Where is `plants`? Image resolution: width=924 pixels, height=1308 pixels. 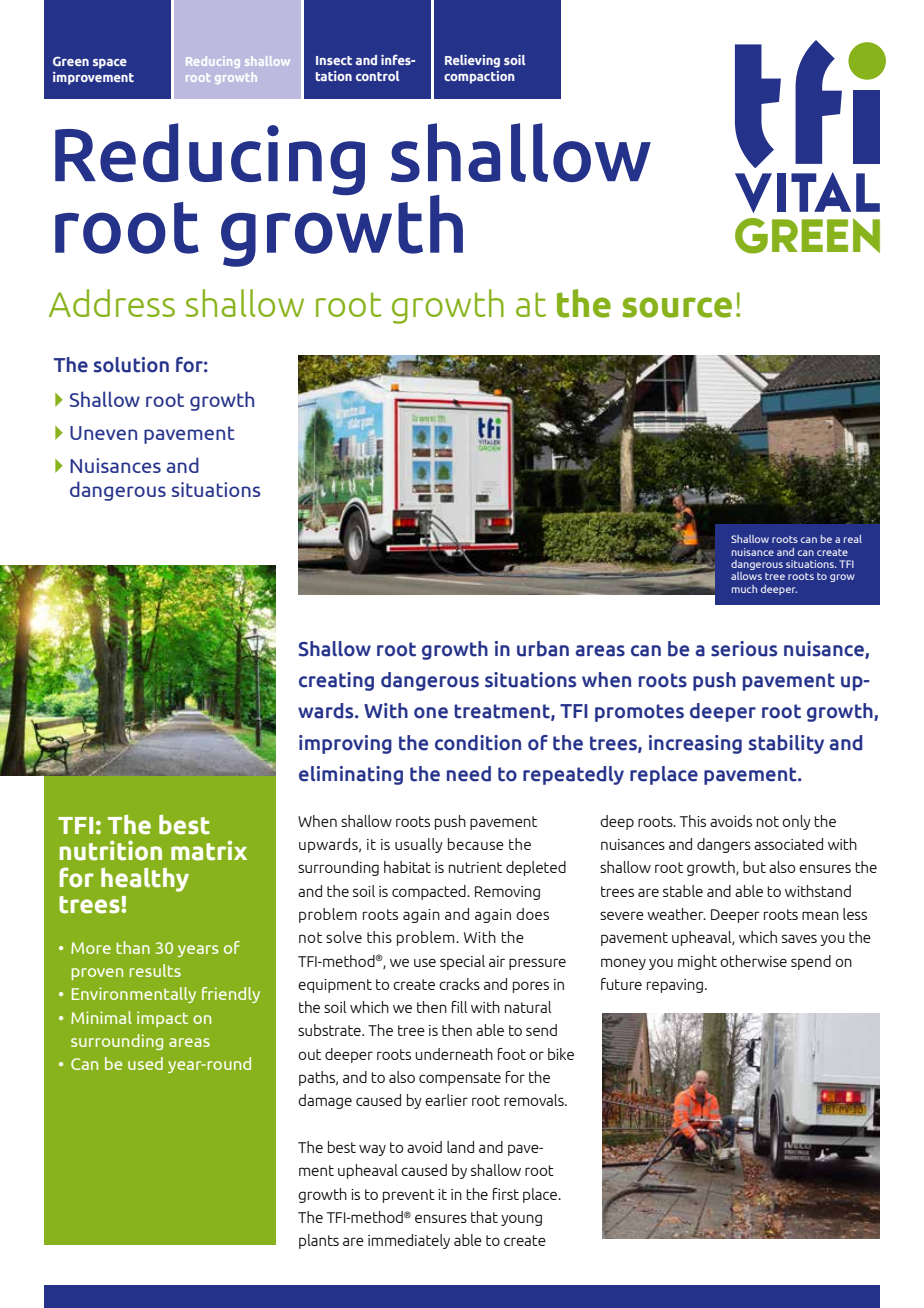
plants is located at coordinates (319, 1241).
